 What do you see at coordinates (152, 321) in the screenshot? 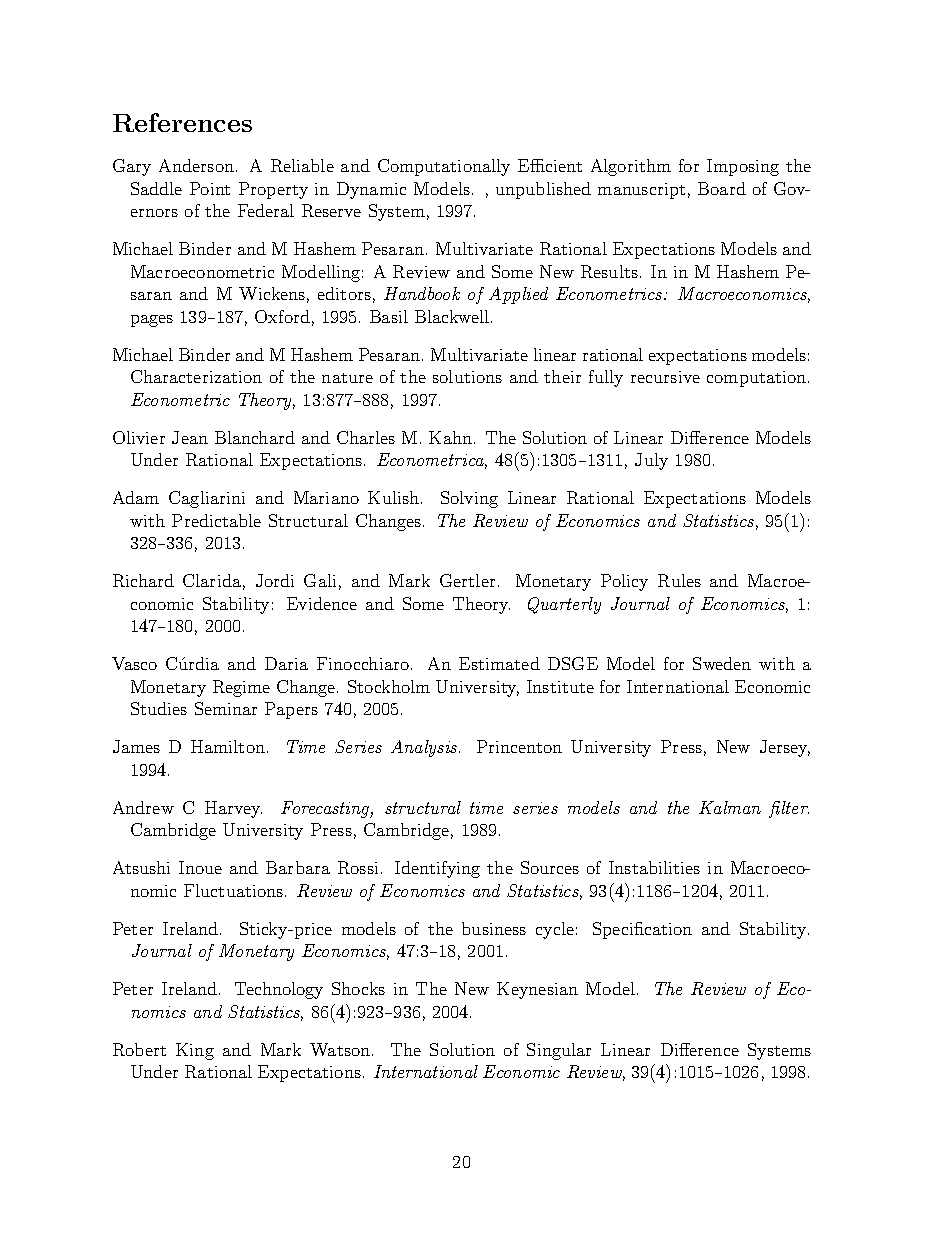
I see `pages` at bounding box center [152, 321].
